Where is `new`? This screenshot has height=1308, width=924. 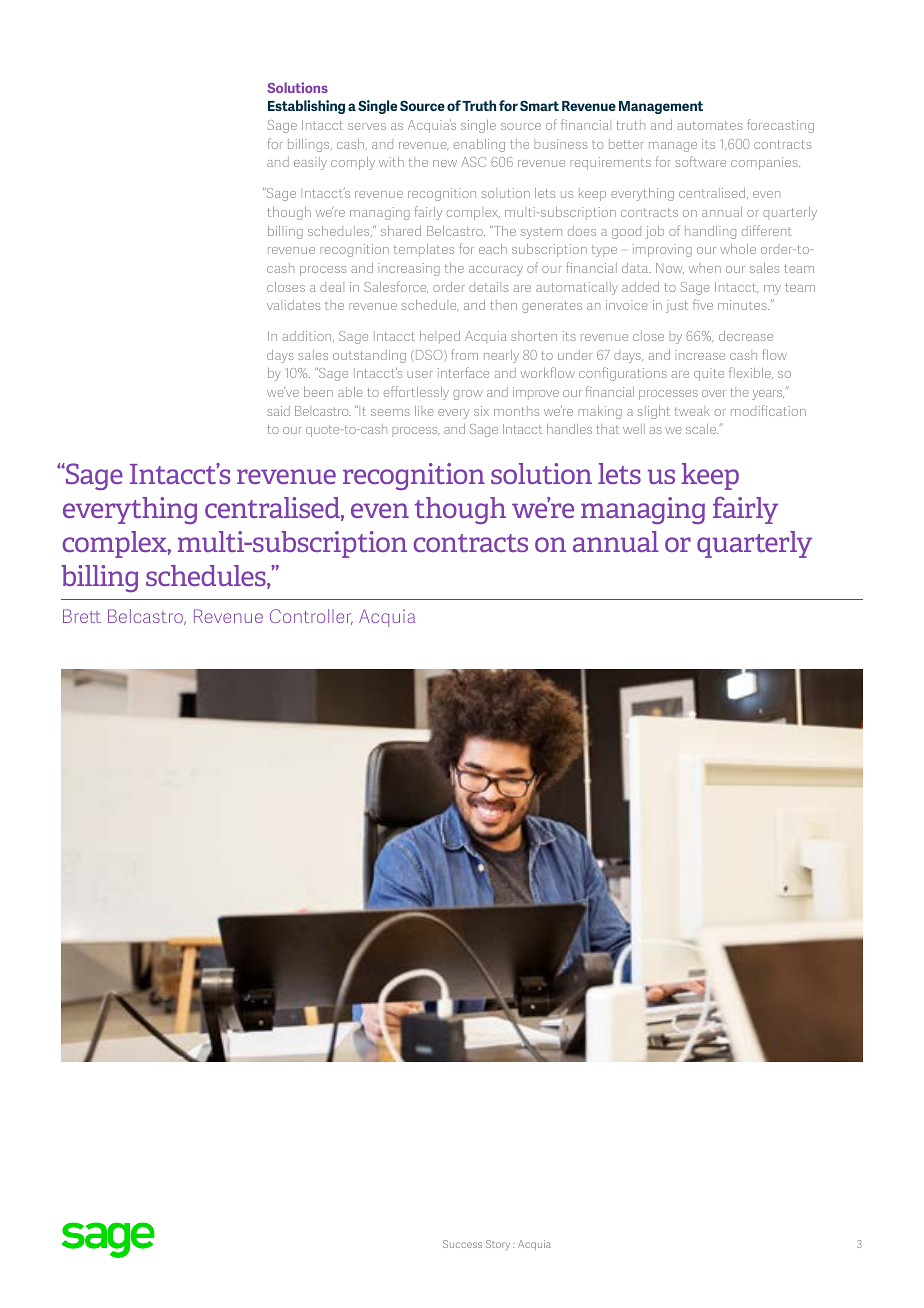 new is located at coordinates (445, 163).
